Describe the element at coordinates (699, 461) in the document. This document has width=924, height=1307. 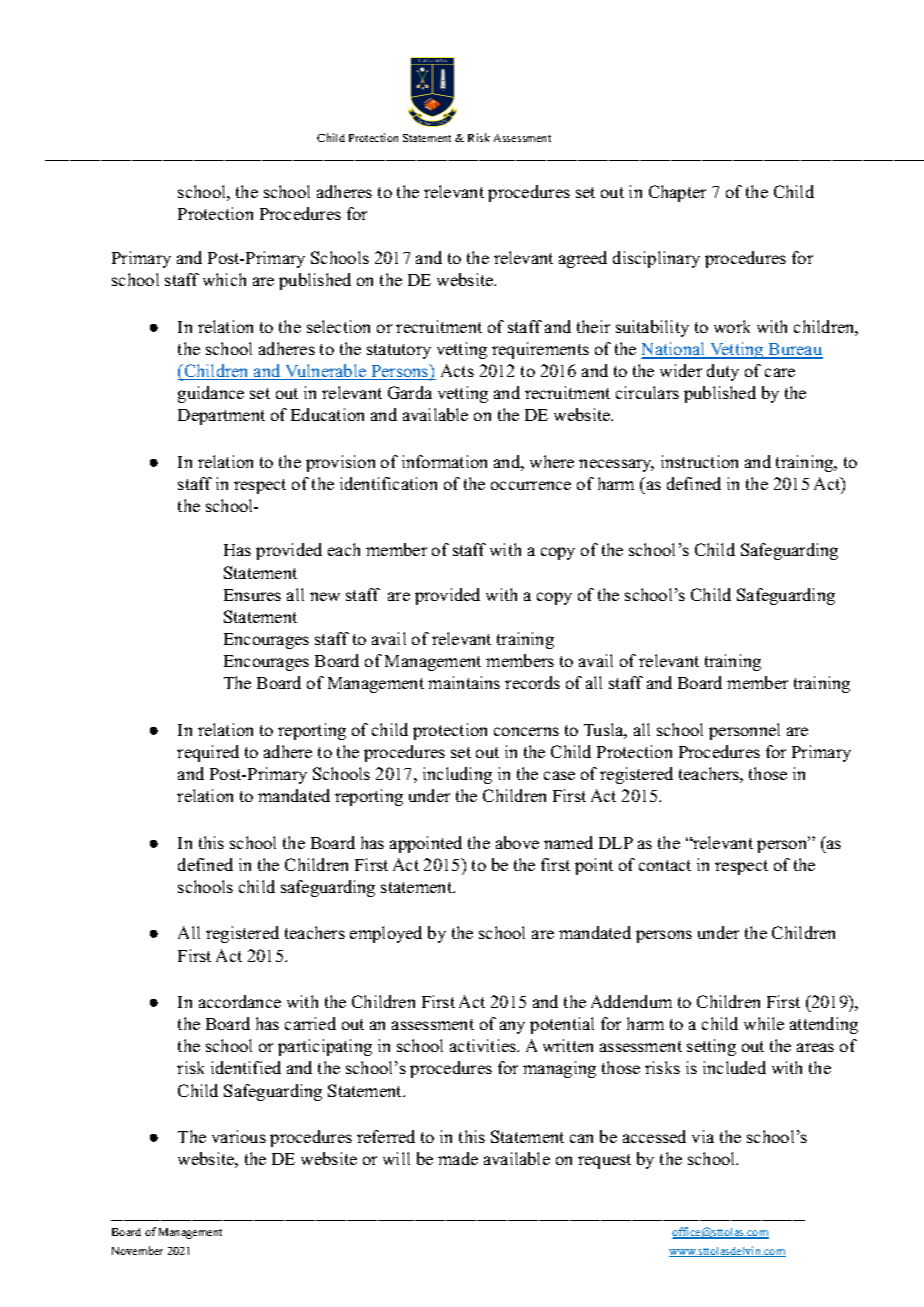
I see `instruction` at that location.
